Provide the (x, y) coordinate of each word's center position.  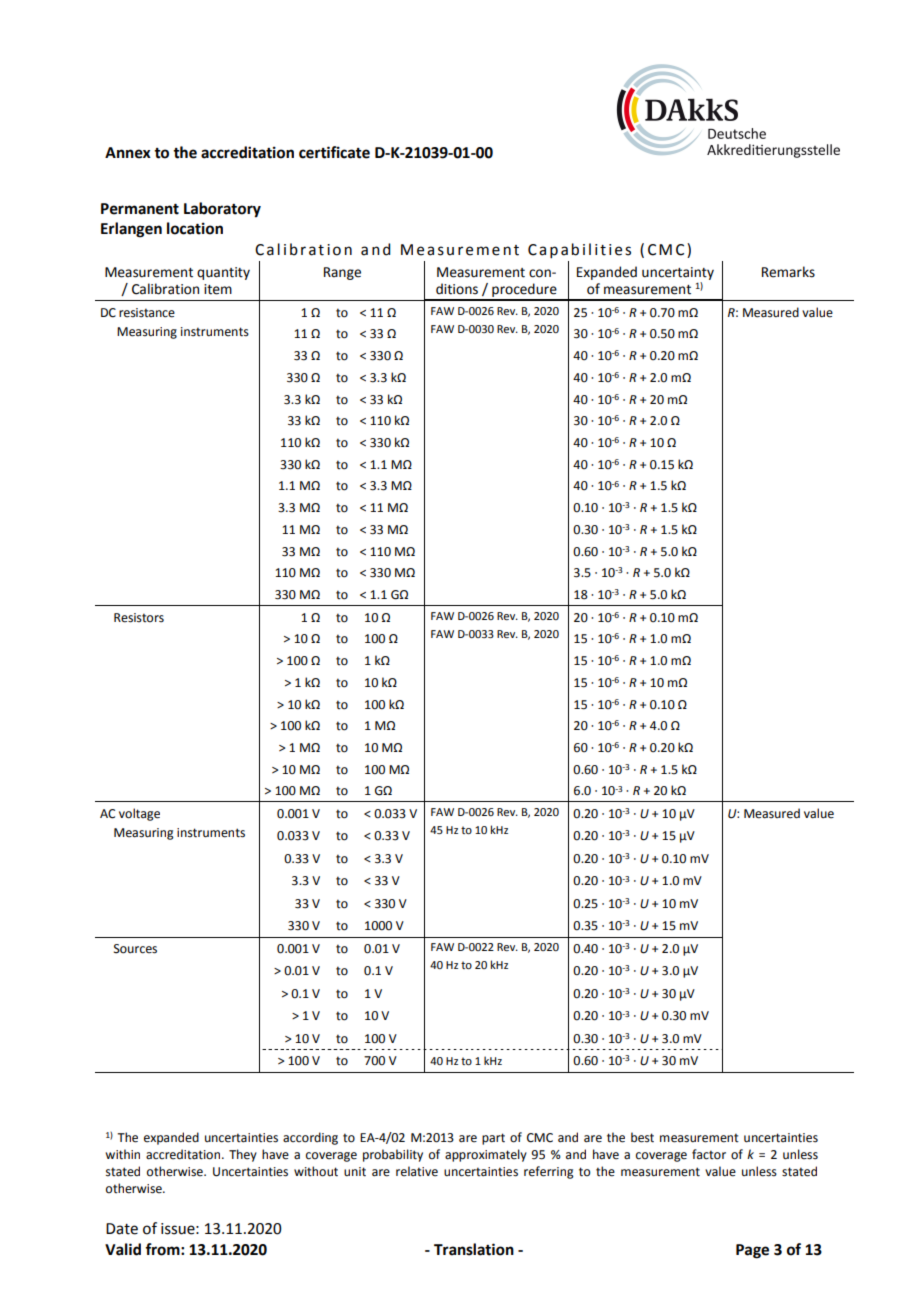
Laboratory (222, 210)
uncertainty (678, 273)
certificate (334, 152)
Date (122, 1229)
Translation (474, 1249)
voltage (139, 814)
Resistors (139, 618)
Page (752, 1251)
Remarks (788, 272)
